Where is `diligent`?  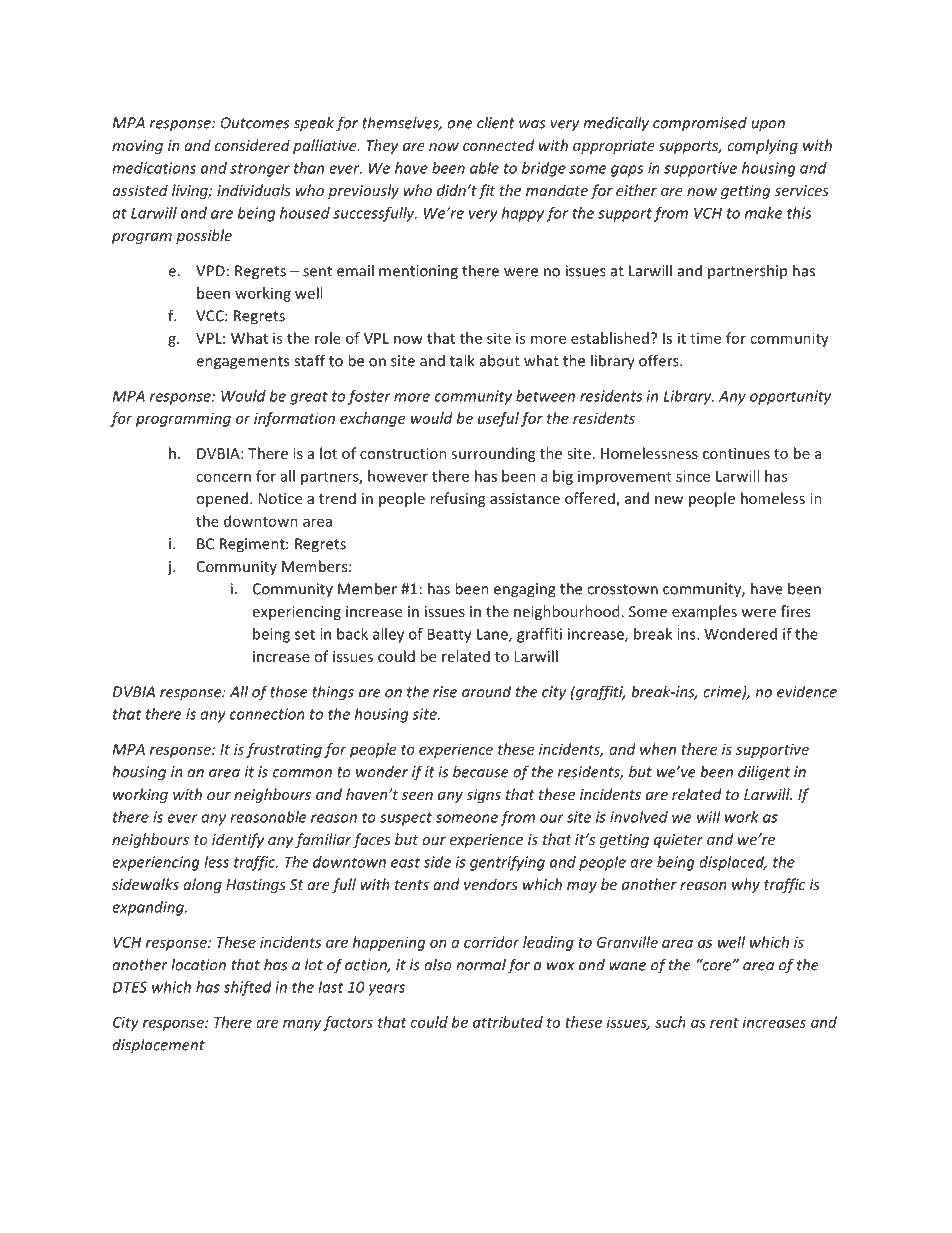
diligent is located at coordinates (764, 773).
